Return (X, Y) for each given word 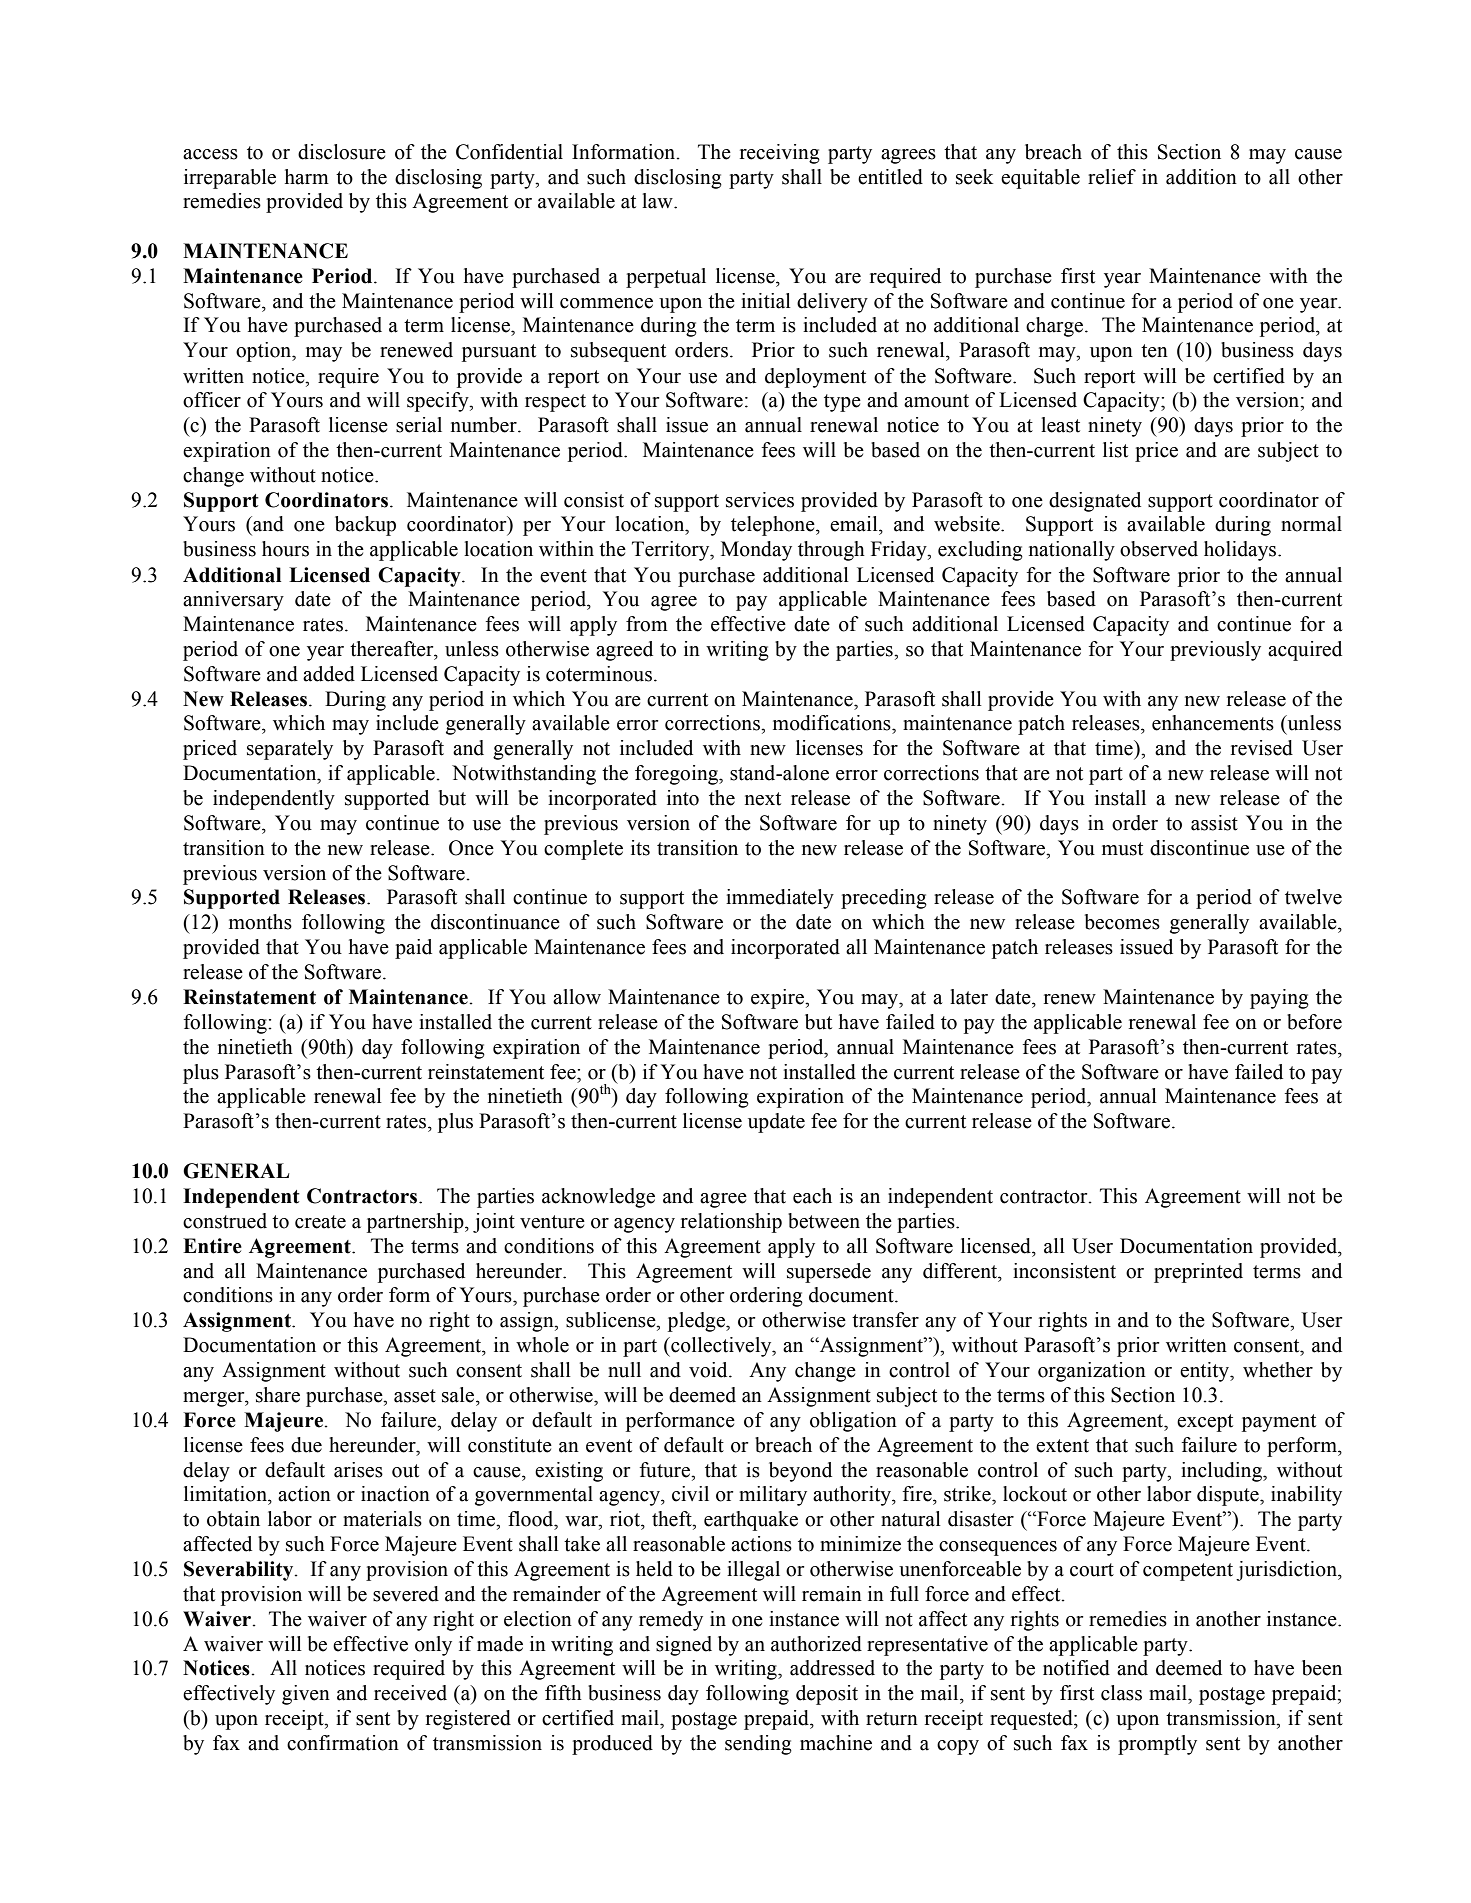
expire (778, 999)
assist (1214, 823)
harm (307, 177)
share (278, 1395)
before (1314, 1022)
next (763, 799)
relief (1112, 177)
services (760, 500)
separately (290, 750)
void (709, 1370)
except (1205, 1423)
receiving (780, 154)
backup (365, 526)
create (320, 1222)
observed (1159, 549)
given (306, 1695)
